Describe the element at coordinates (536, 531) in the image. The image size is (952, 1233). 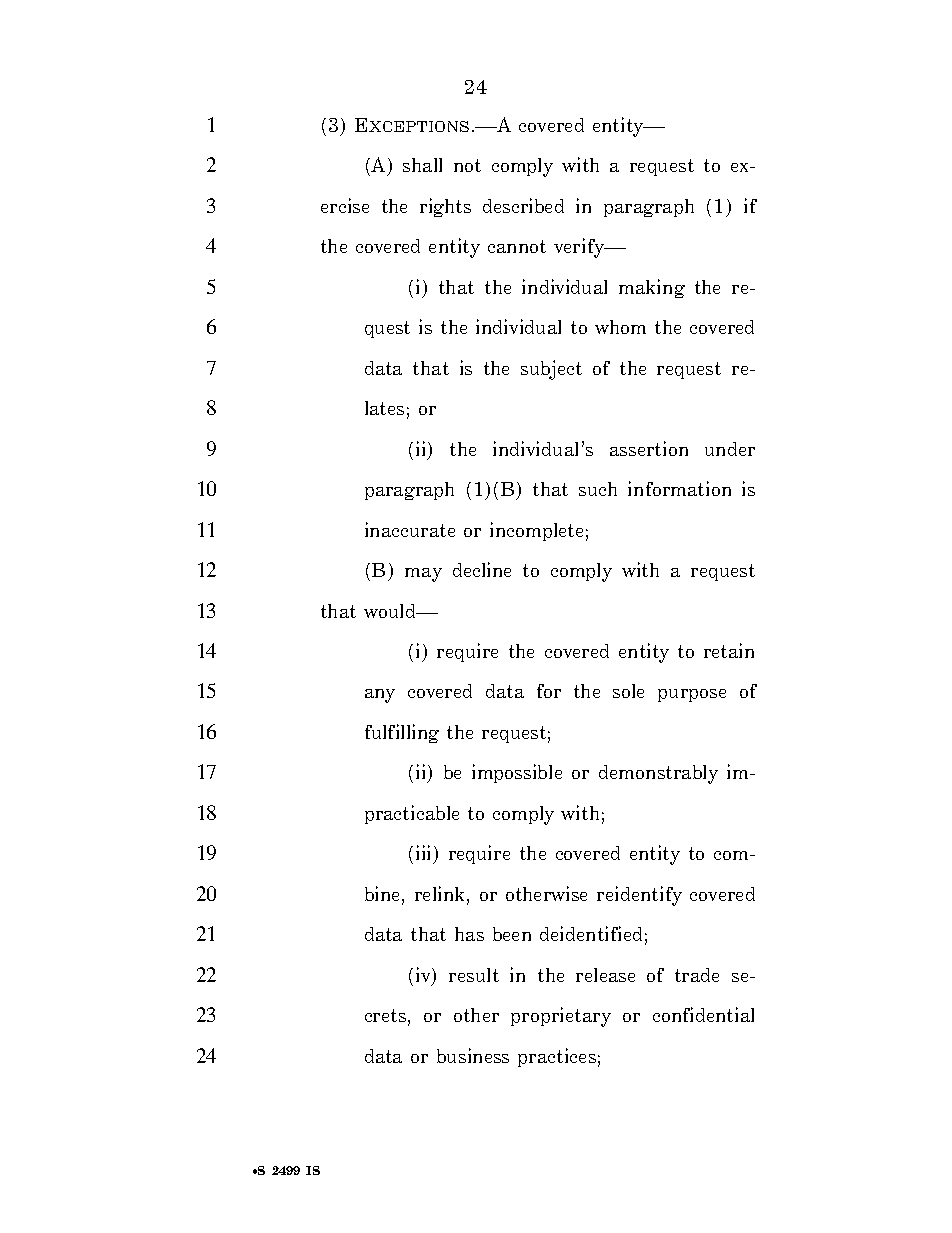
I see `incomplete` at that location.
